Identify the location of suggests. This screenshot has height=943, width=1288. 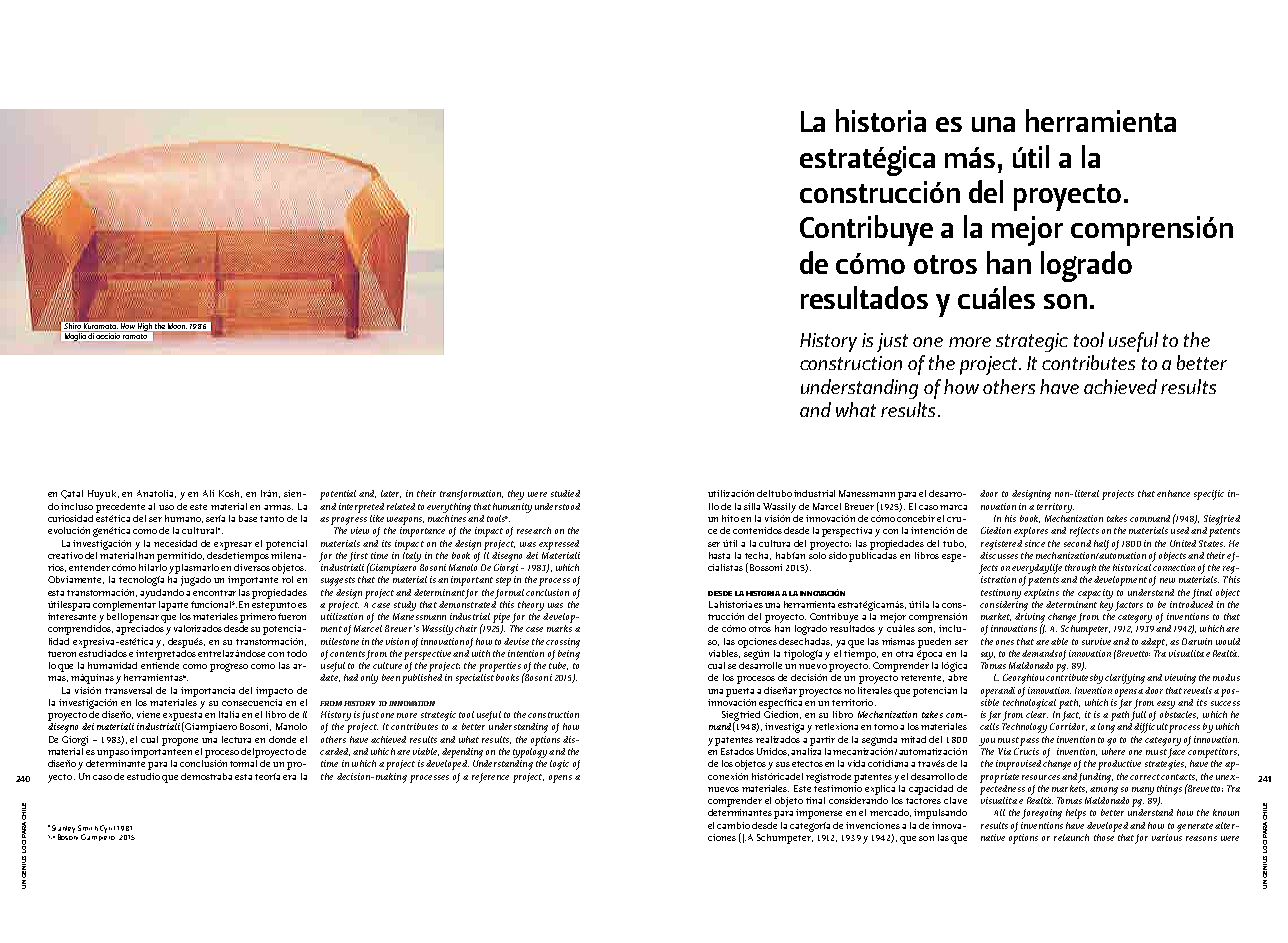
(338, 581).
